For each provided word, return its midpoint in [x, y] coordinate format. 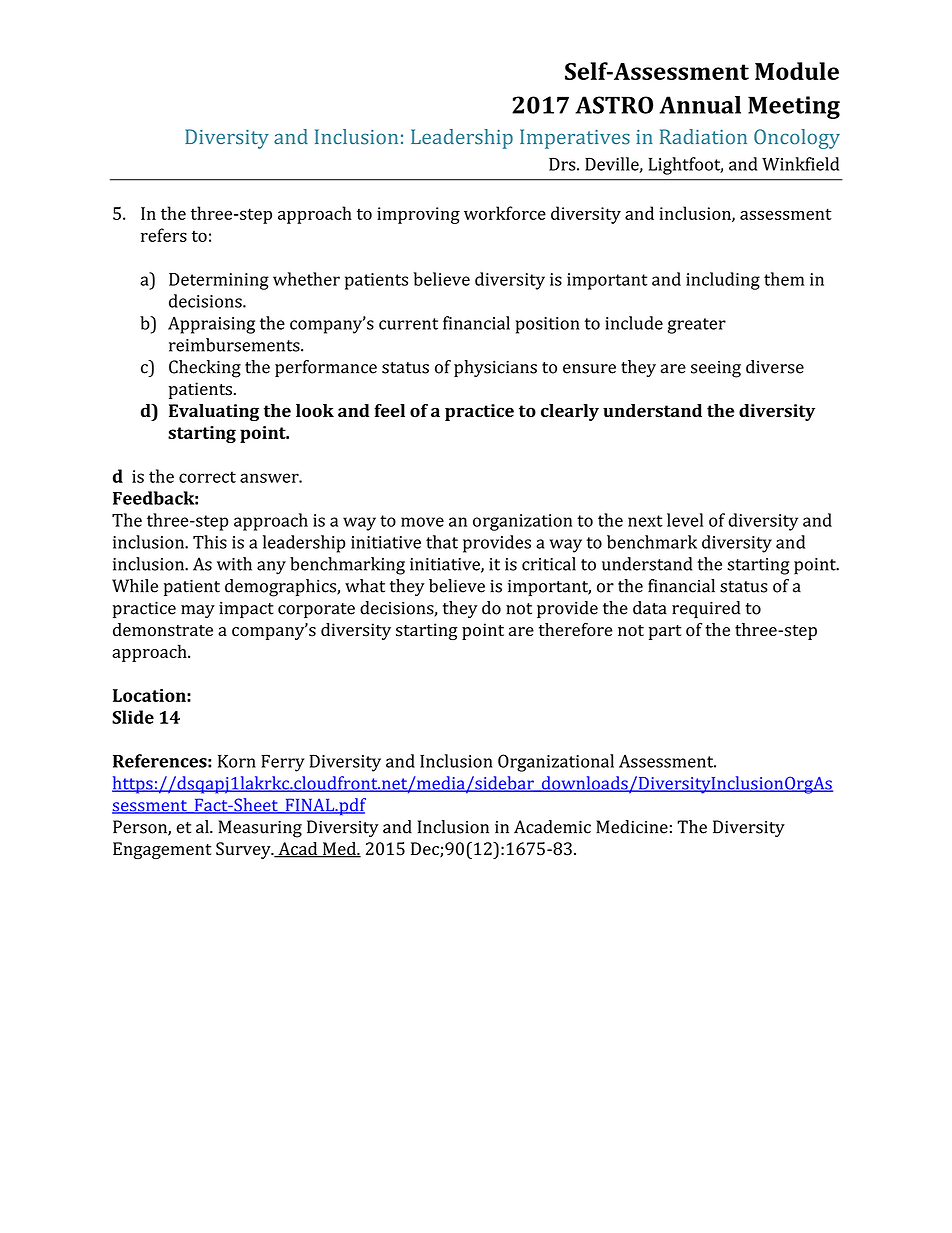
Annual [700, 105]
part [665, 632]
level [685, 520]
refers [164, 235]
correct [207, 477]
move [422, 522]
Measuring [260, 829]
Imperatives [575, 139]
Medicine [632, 827]
